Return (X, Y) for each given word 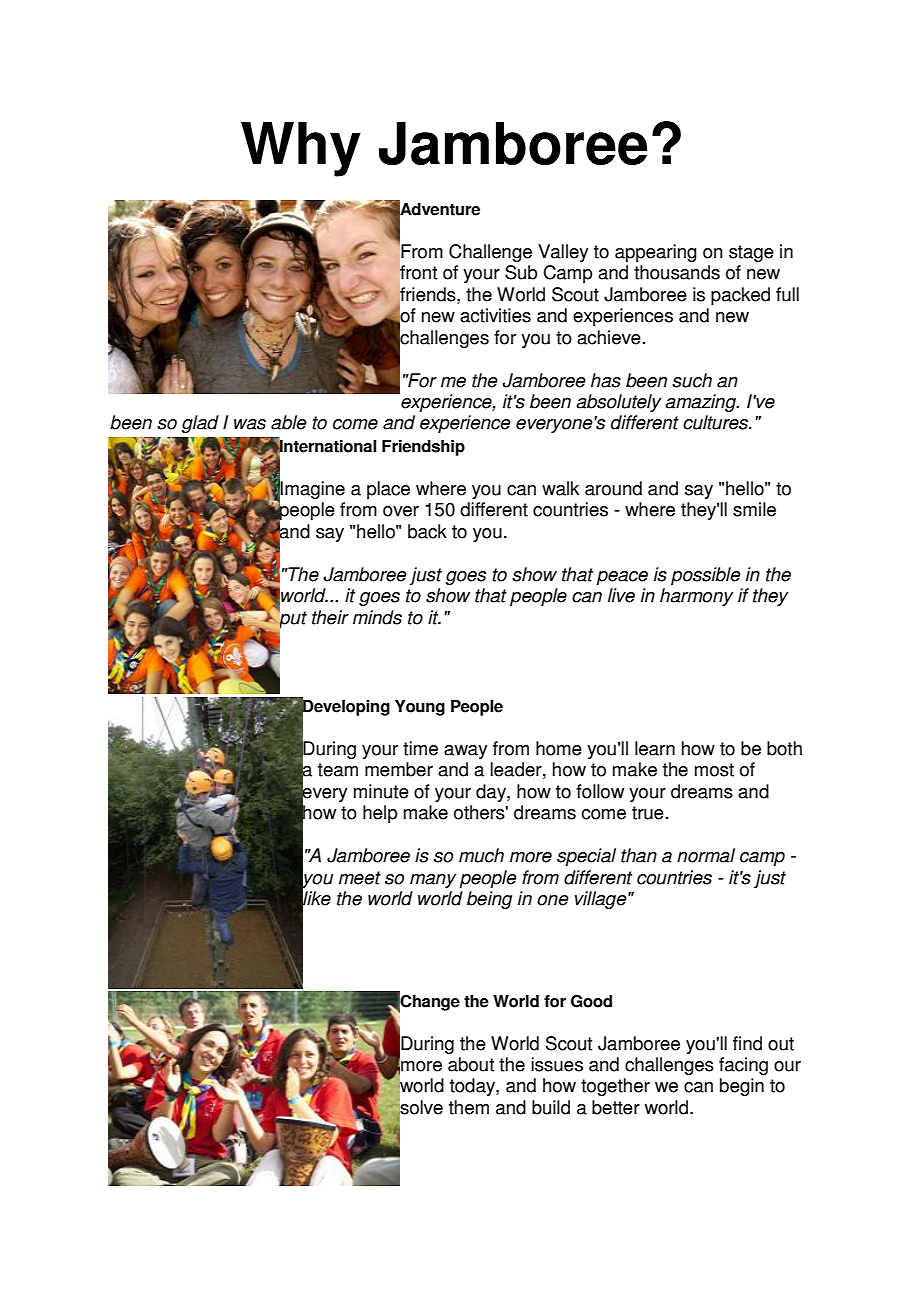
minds (377, 617)
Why (301, 149)
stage (751, 253)
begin (742, 1087)
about (471, 1064)
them (469, 1107)
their (330, 617)
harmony (696, 597)
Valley (563, 253)
